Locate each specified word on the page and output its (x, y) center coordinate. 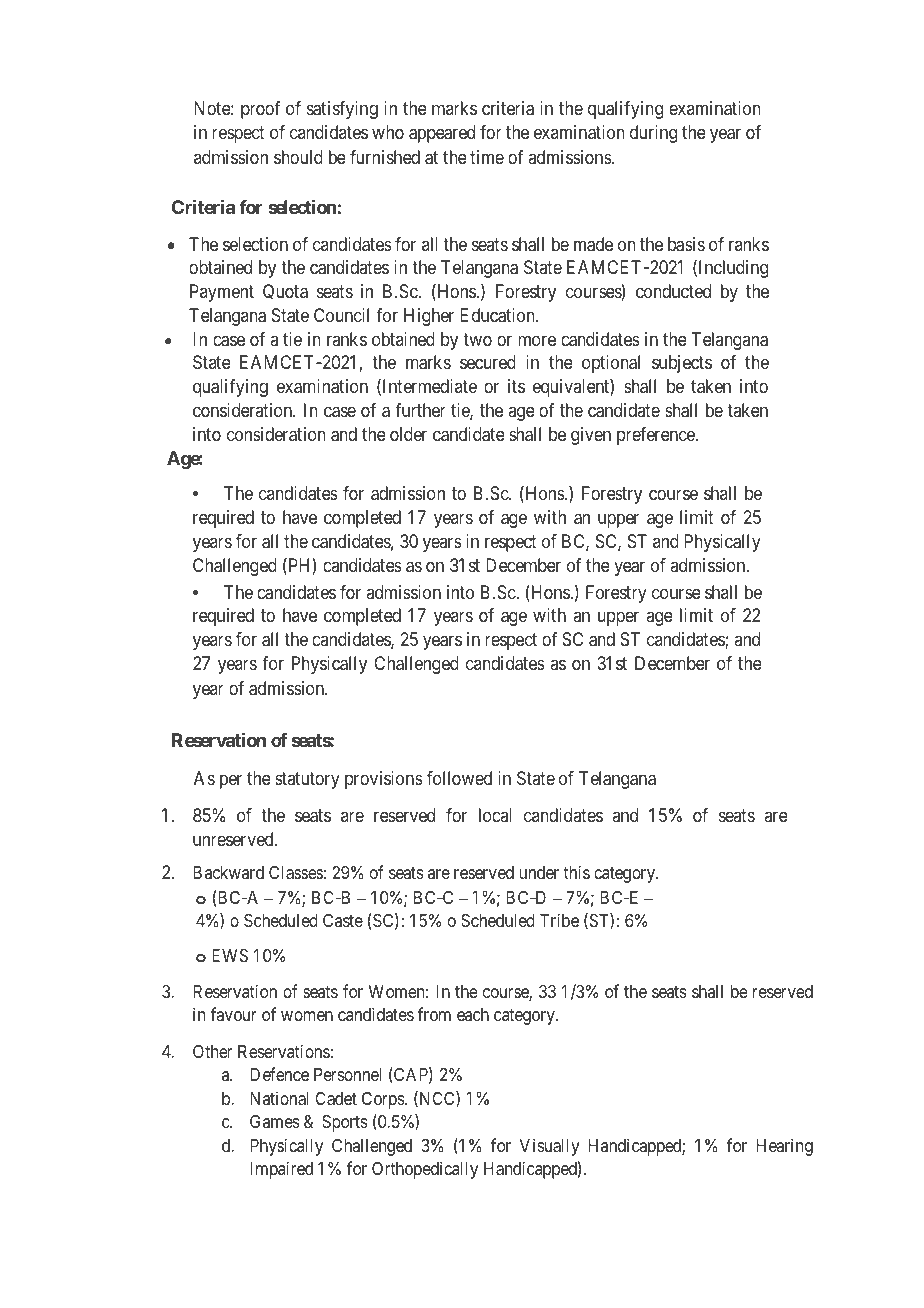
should (298, 157)
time (487, 157)
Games (275, 1121)
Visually (550, 1147)
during (653, 134)
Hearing (784, 1147)
